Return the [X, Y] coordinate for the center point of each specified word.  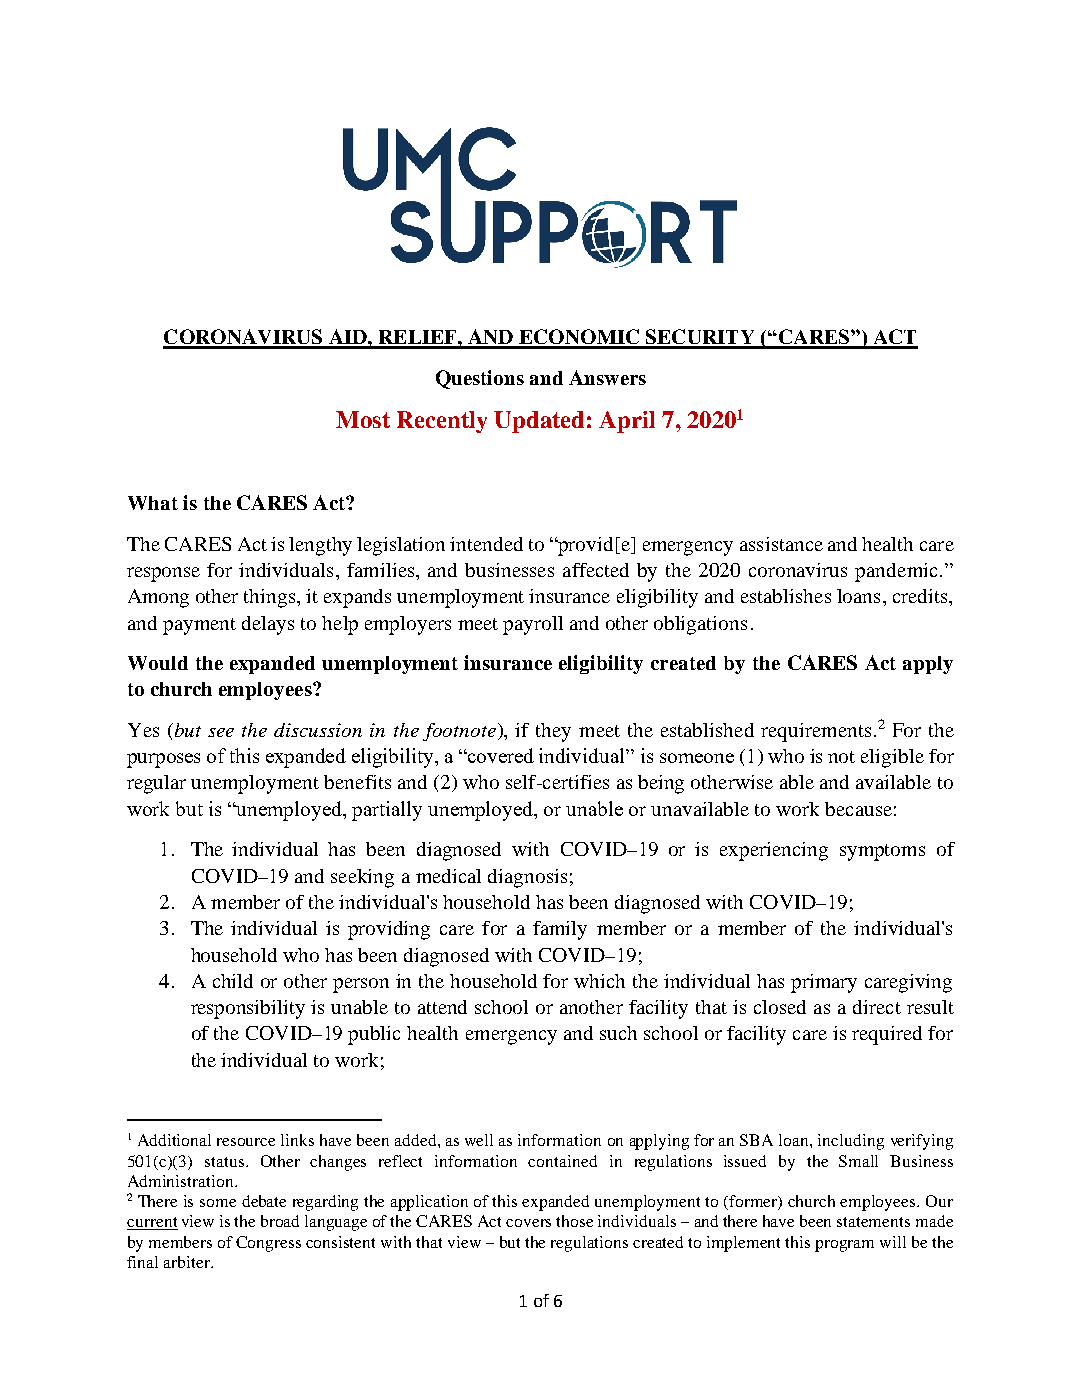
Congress [268, 1244]
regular [156, 784]
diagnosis [527, 878]
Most [363, 419]
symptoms [882, 852]
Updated [539, 422]
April [627, 422]
